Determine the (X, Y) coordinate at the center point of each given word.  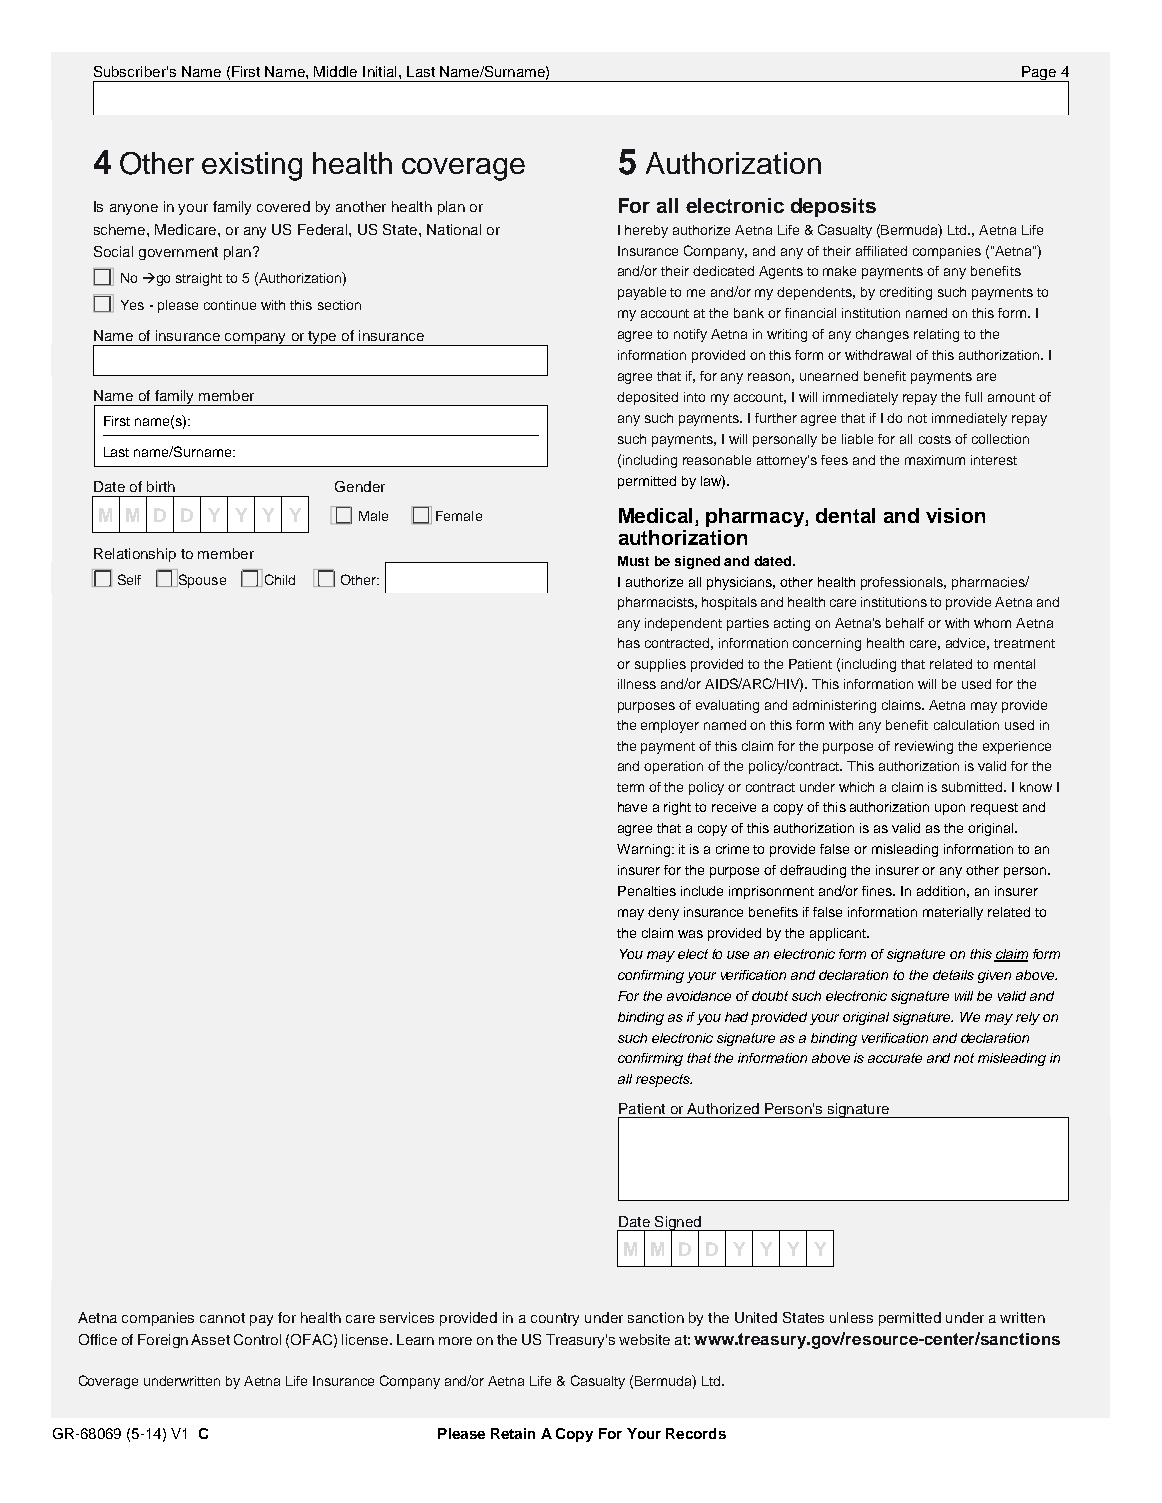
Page (1039, 74)
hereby (646, 231)
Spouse (201, 580)
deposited (647, 398)
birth (161, 486)
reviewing (924, 747)
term (630, 787)
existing (252, 166)
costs (935, 439)
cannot (222, 1318)
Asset (210, 1339)
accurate (895, 1058)
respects (664, 1080)
